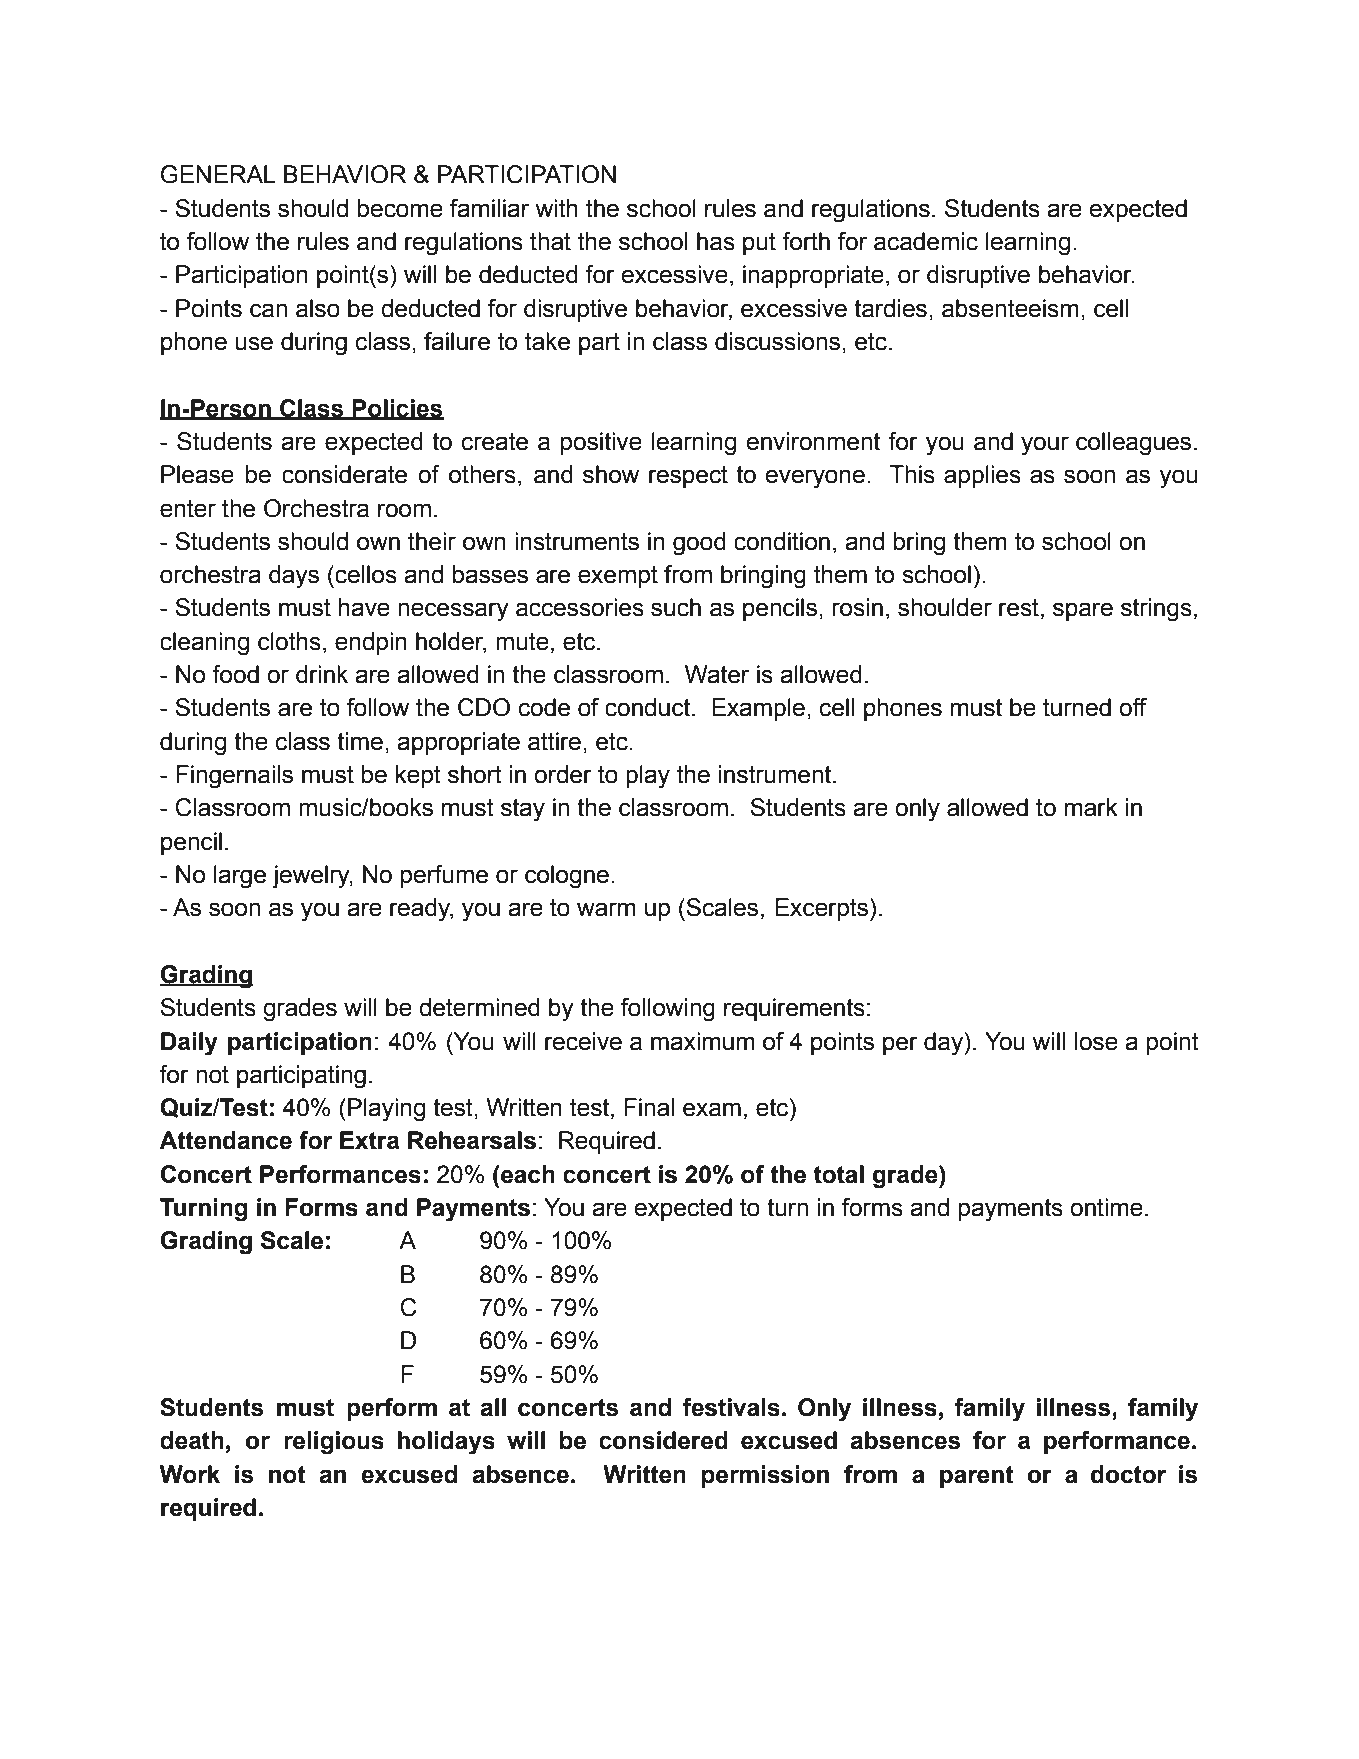 The image size is (1359, 1759). I want to click on religious, so click(334, 1443).
